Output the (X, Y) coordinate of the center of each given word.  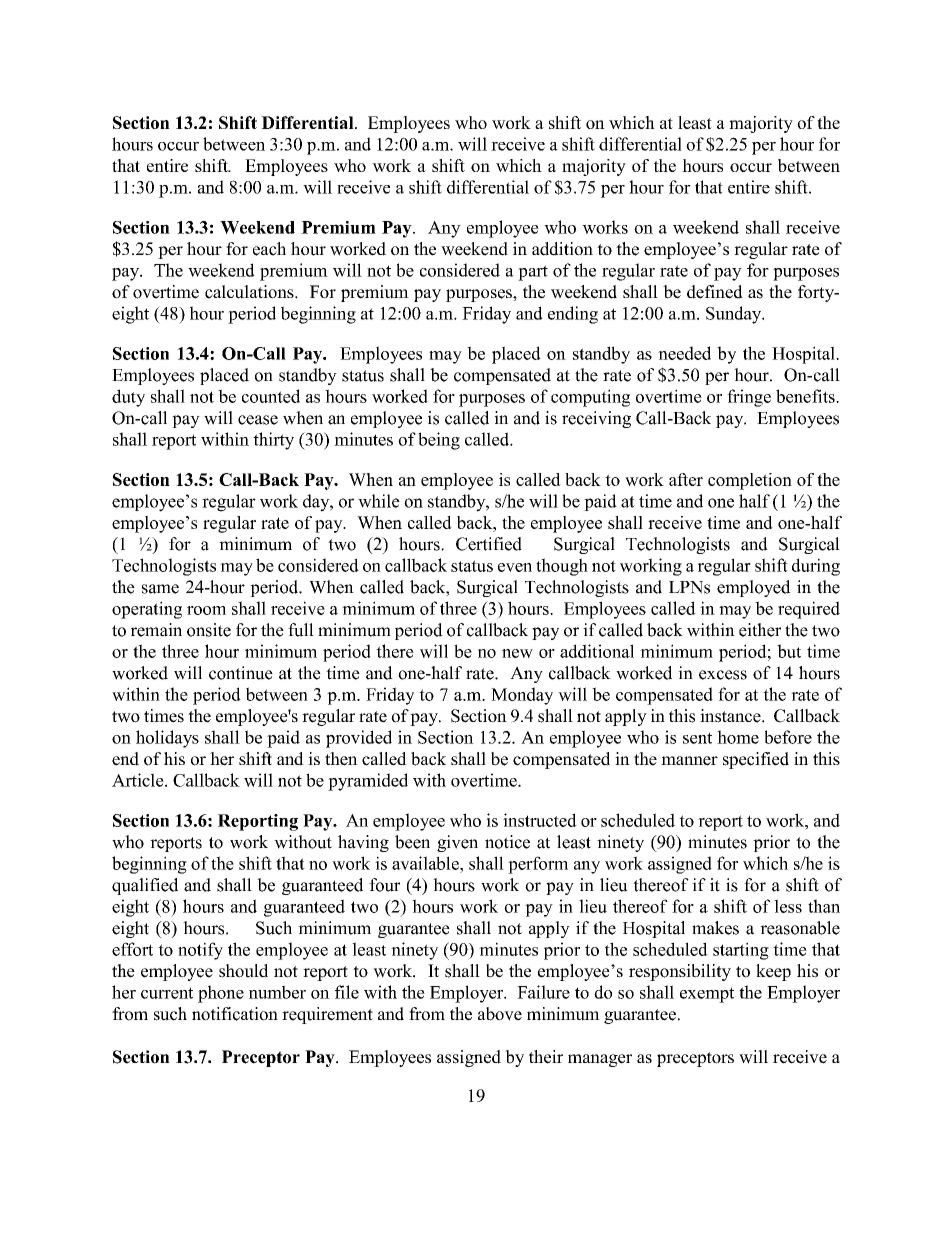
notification (235, 1014)
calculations (250, 292)
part (533, 273)
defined (715, 292)
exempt (707, 995)
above (500, 1014)
